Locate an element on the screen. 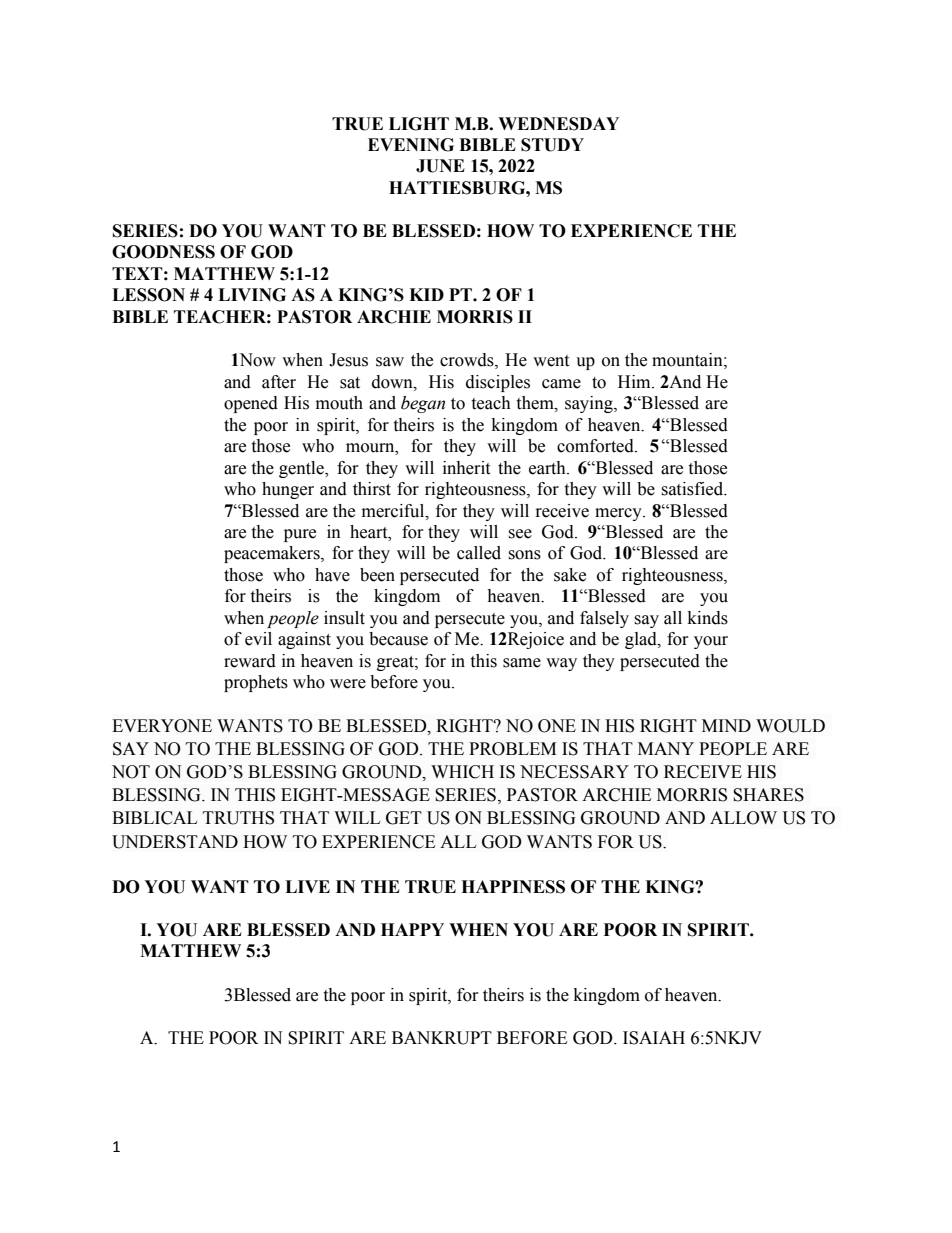 The width and height of the screenshot is (952, 1233). kinds is located at coordinates (708, 618).
